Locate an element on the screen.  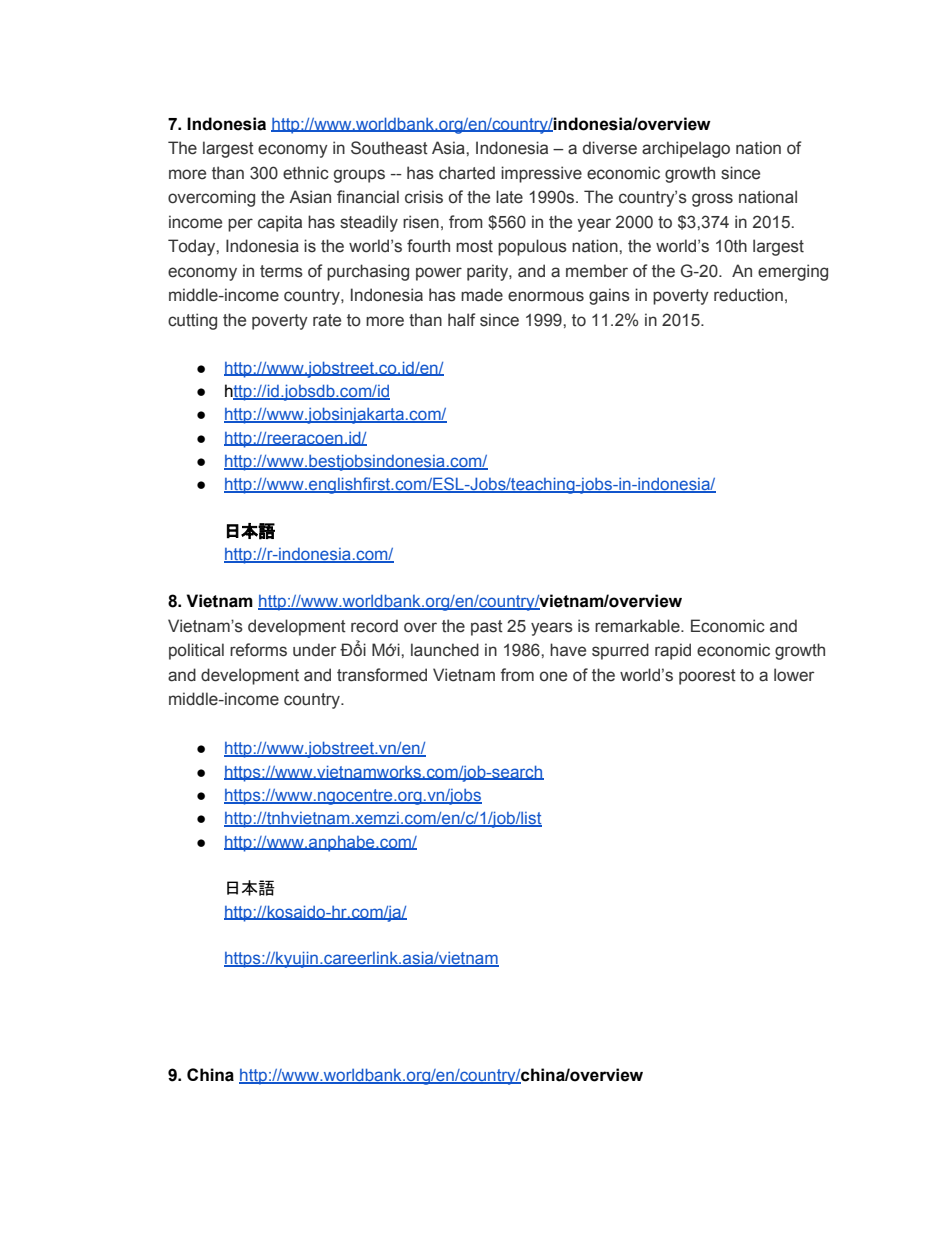
reduction is located at coordinates (748, 295).
